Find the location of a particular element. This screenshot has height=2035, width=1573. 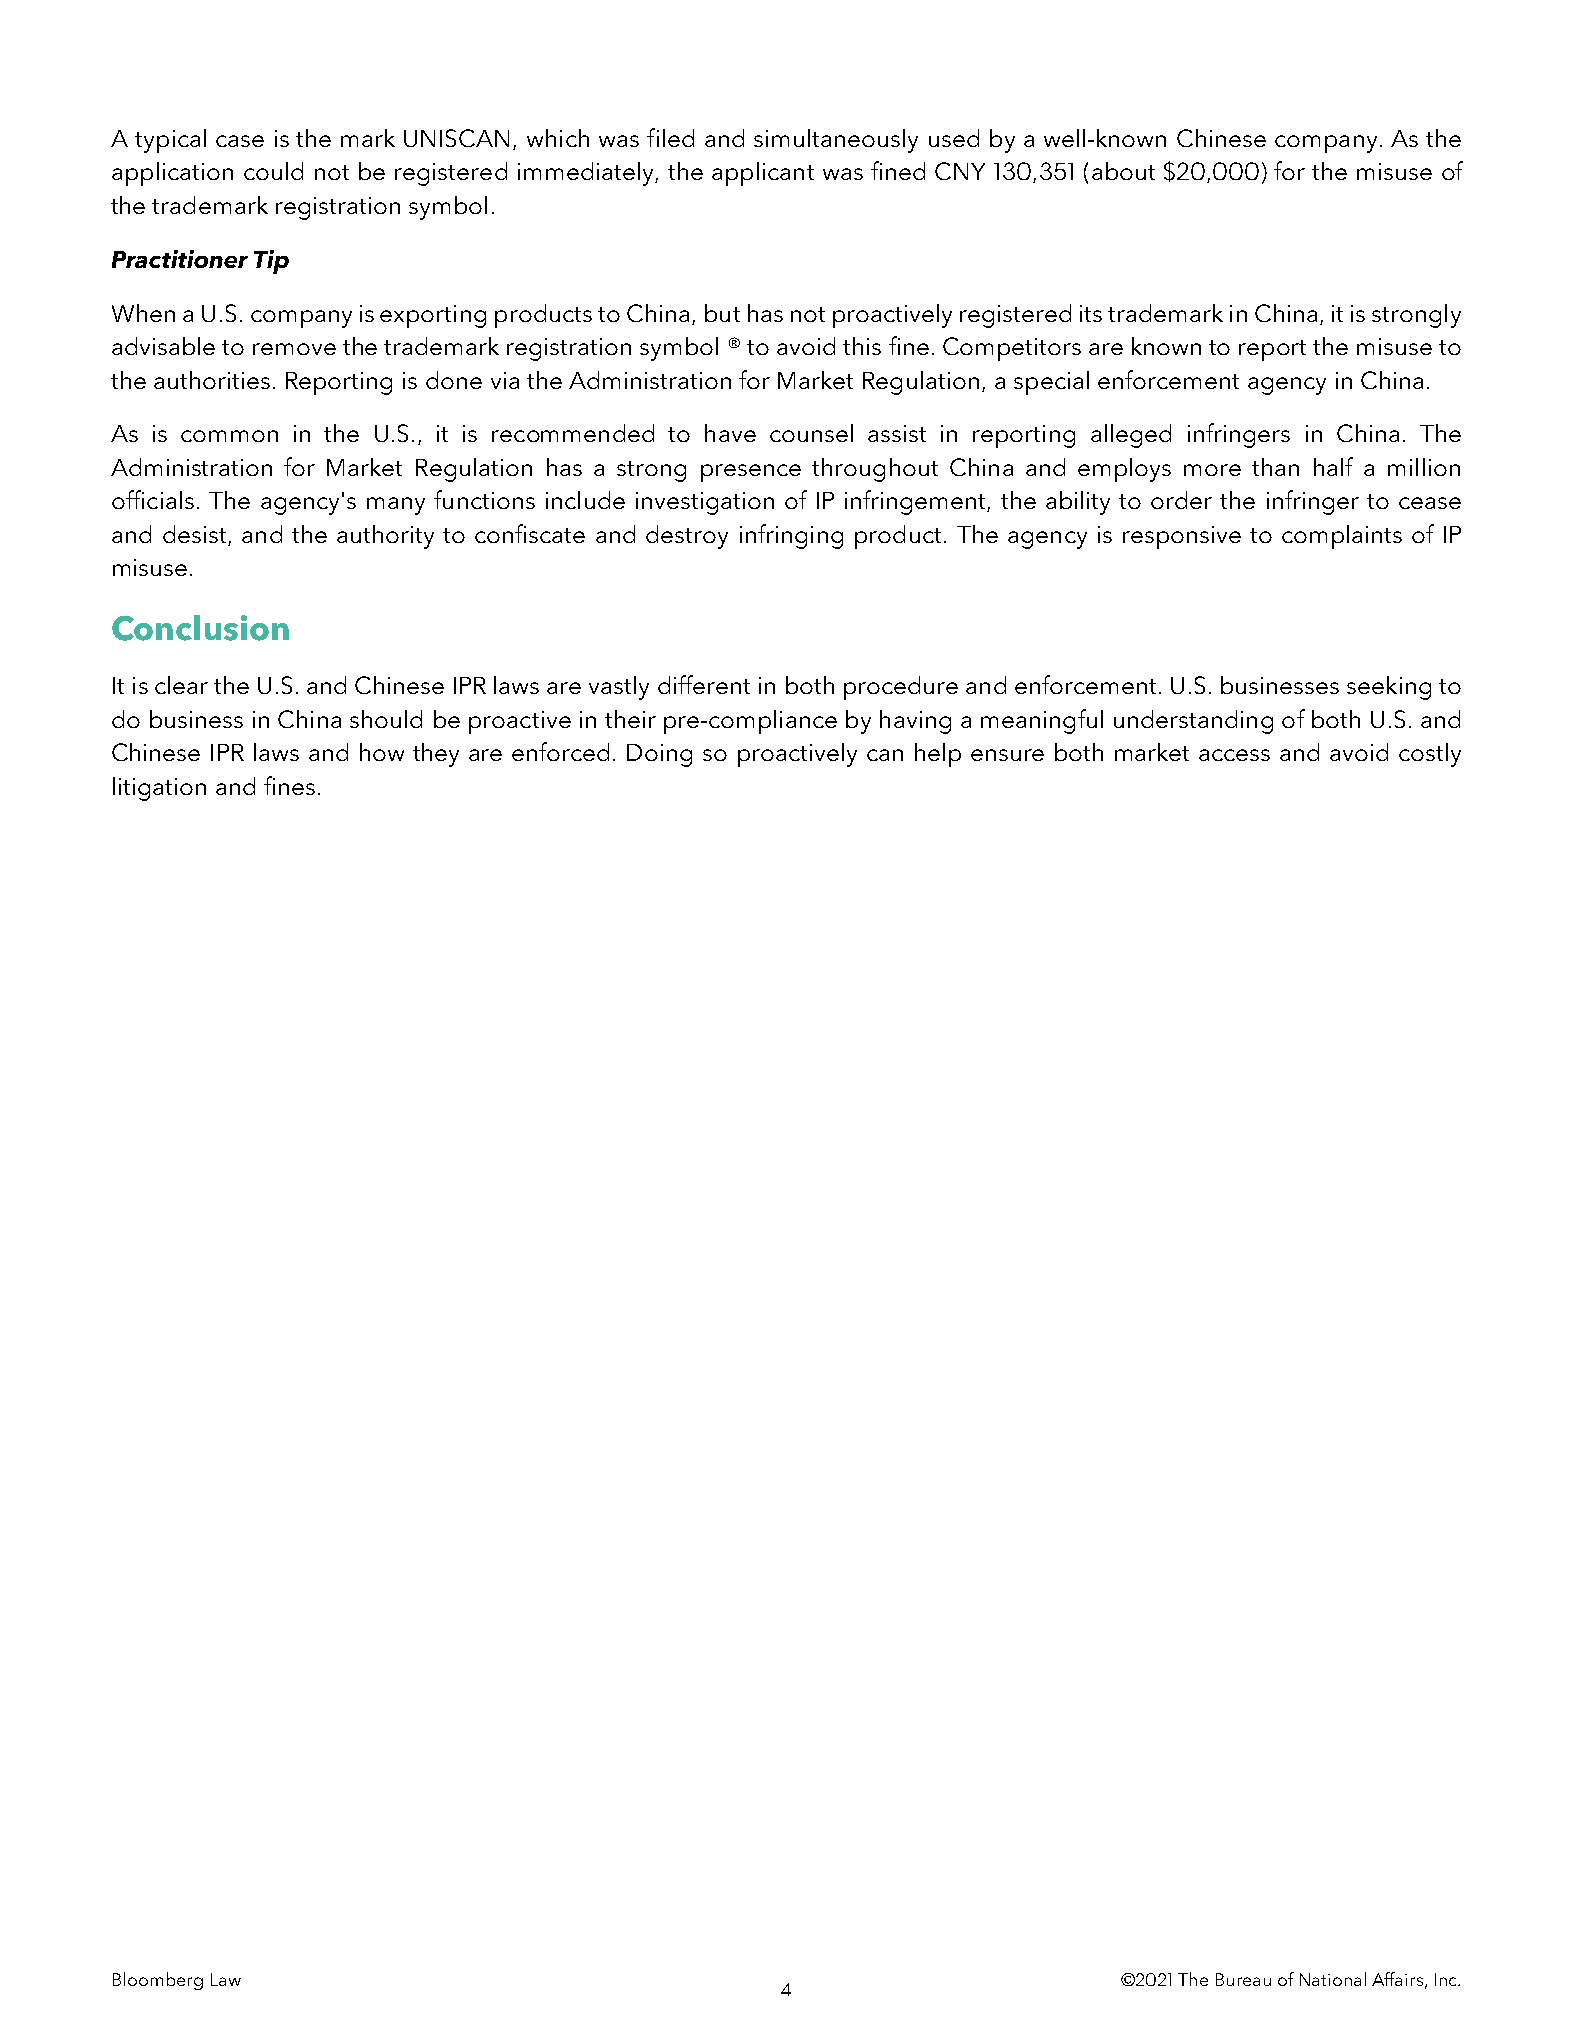

Bureau is located at coordinates (1243, 1979).
